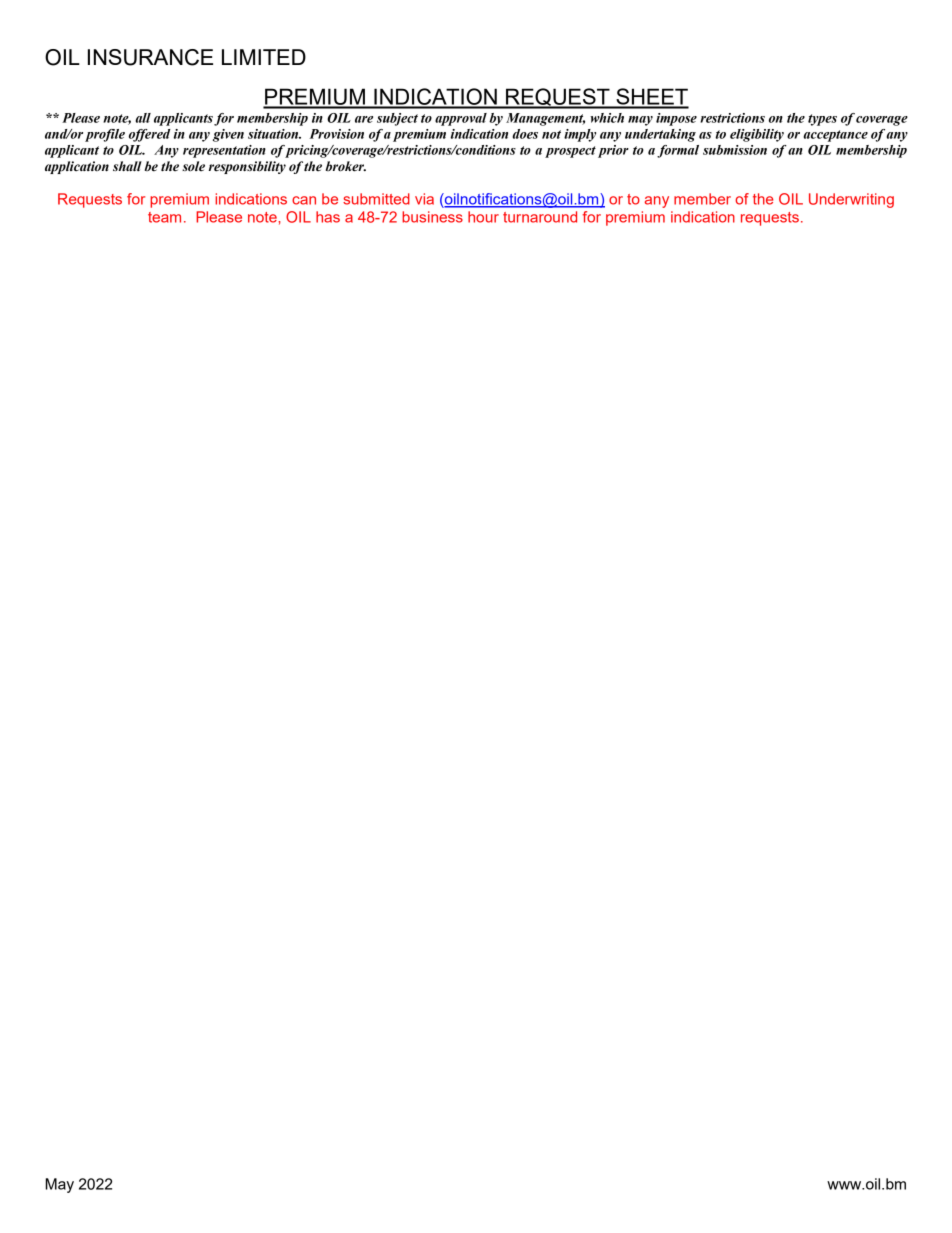 This document has height=1233, width=952. I want to click on sole, so click(193, 166).
